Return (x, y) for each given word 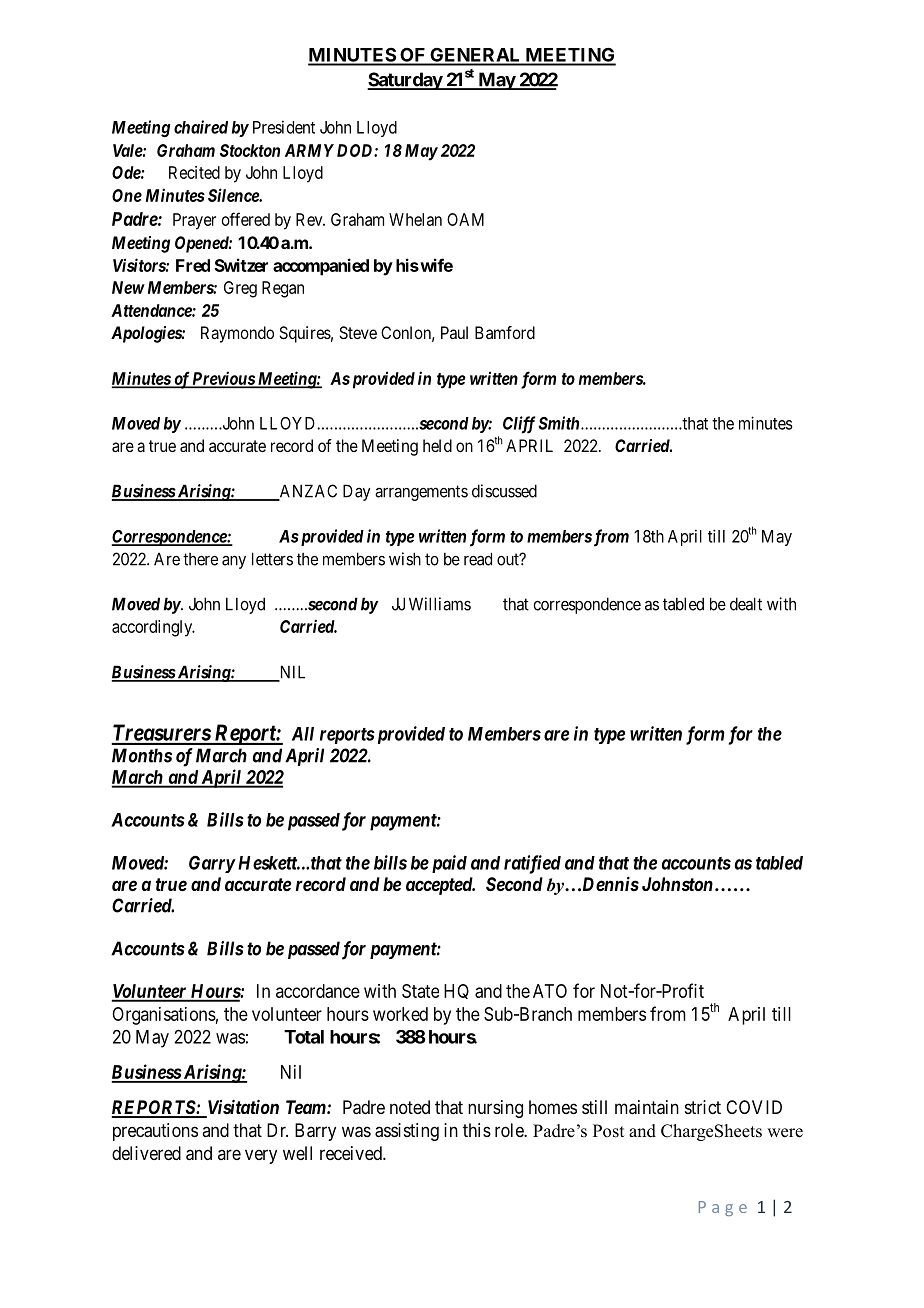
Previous (223, 379)
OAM (465, 219)
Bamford (505, 332)
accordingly (153, 628)
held (437, 445)
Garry (212, 864)
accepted (440, 886)
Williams (440, 604)
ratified (532, 864)
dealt (746, 604)
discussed (504, 491)
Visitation (242, 1108)
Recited (194, 172)
